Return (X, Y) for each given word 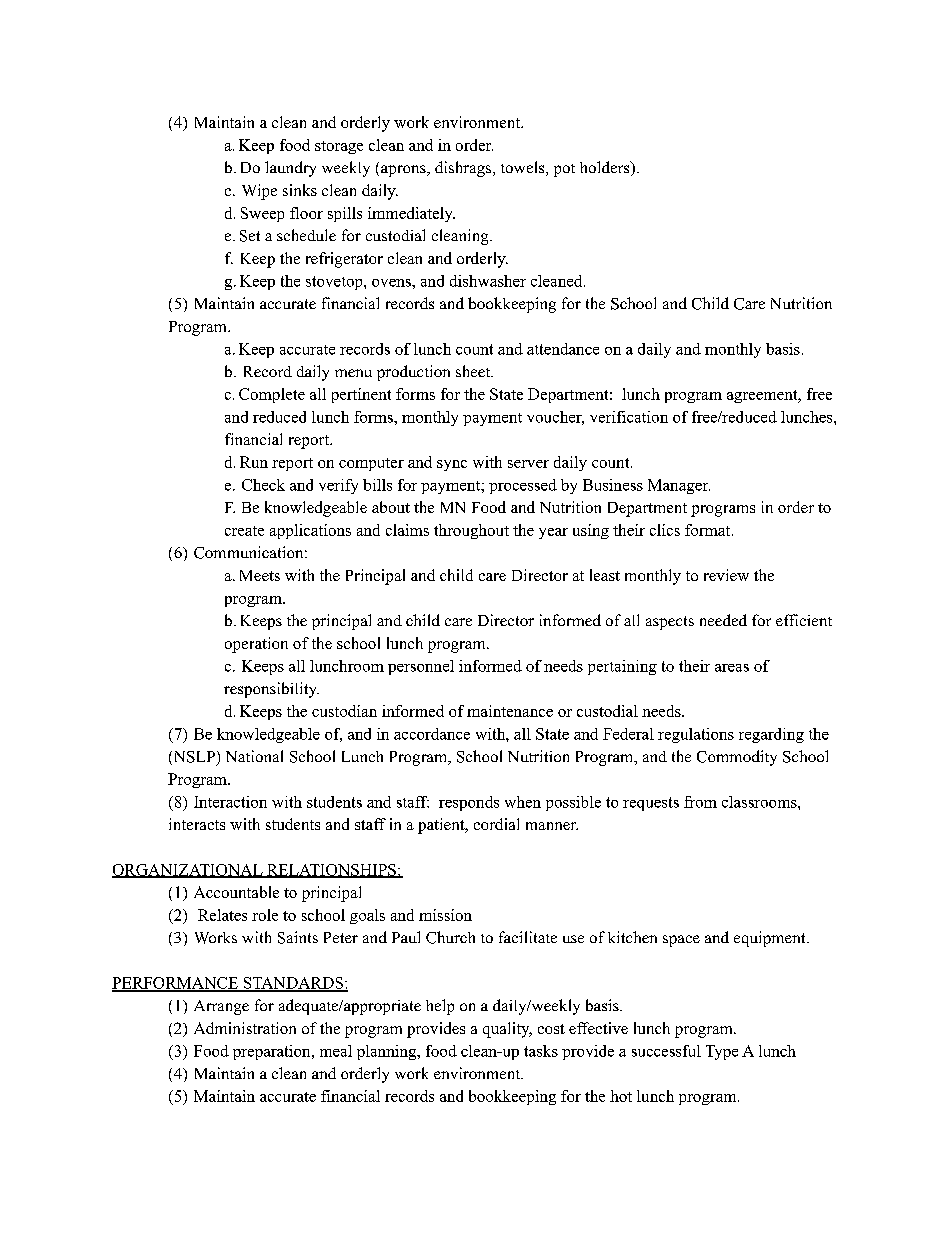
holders (606, 168)
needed (723, 620)
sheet (474, 371)
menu (353, 373)
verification (629, 417)
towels (524, 168)
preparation (273, 1052)
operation (256, 645)
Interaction (230, 802)
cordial (496, 824)
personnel (421, 667)
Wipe (259, 192)
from (700, 802)
